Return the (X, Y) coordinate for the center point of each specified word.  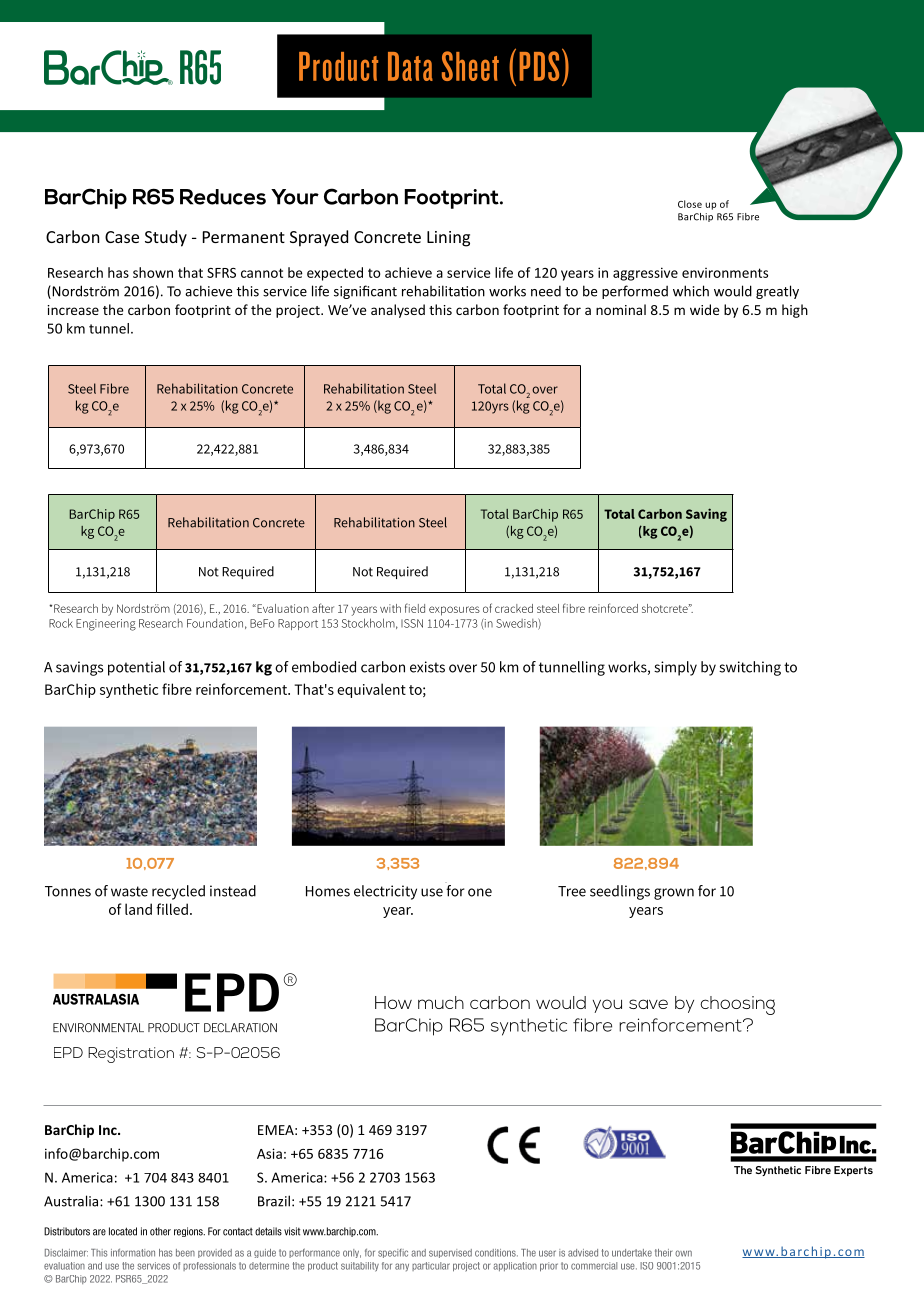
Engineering (106, 625)
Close (690, 204)
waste (129, 891)
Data (410, 66)
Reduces (223, 197)
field (415, 608)
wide (704, 309)
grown (674, 894)
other (160, 1231)
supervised (450, 1253)
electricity (385, 892)
